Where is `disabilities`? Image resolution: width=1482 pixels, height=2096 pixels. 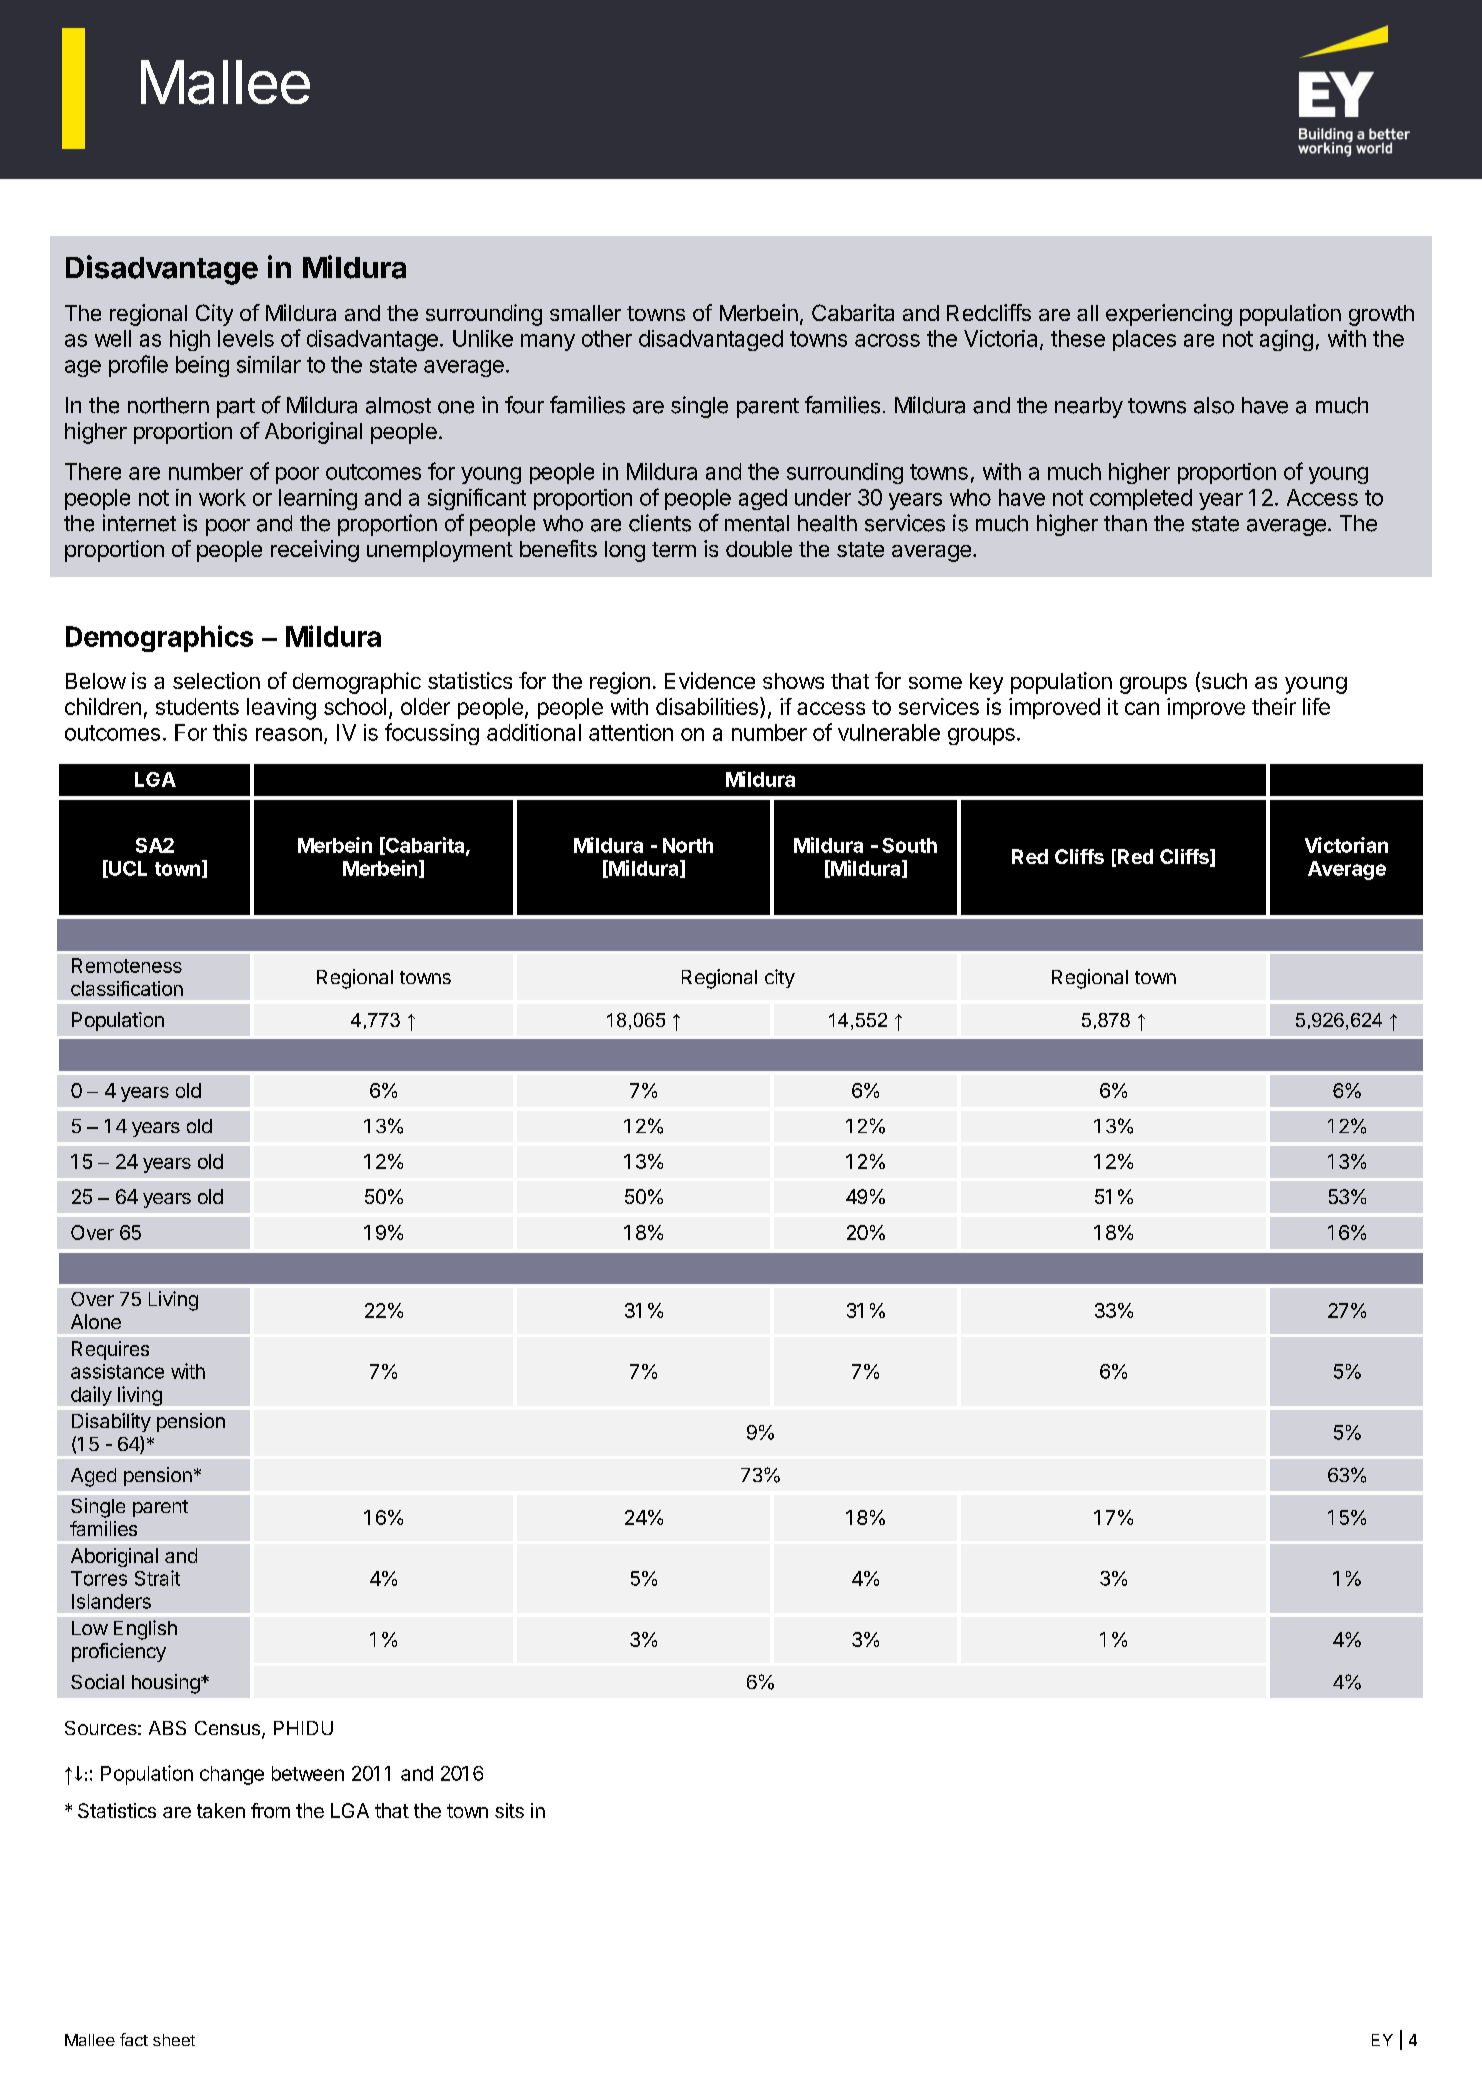
disabilities is located at coordinates (707, 706).
